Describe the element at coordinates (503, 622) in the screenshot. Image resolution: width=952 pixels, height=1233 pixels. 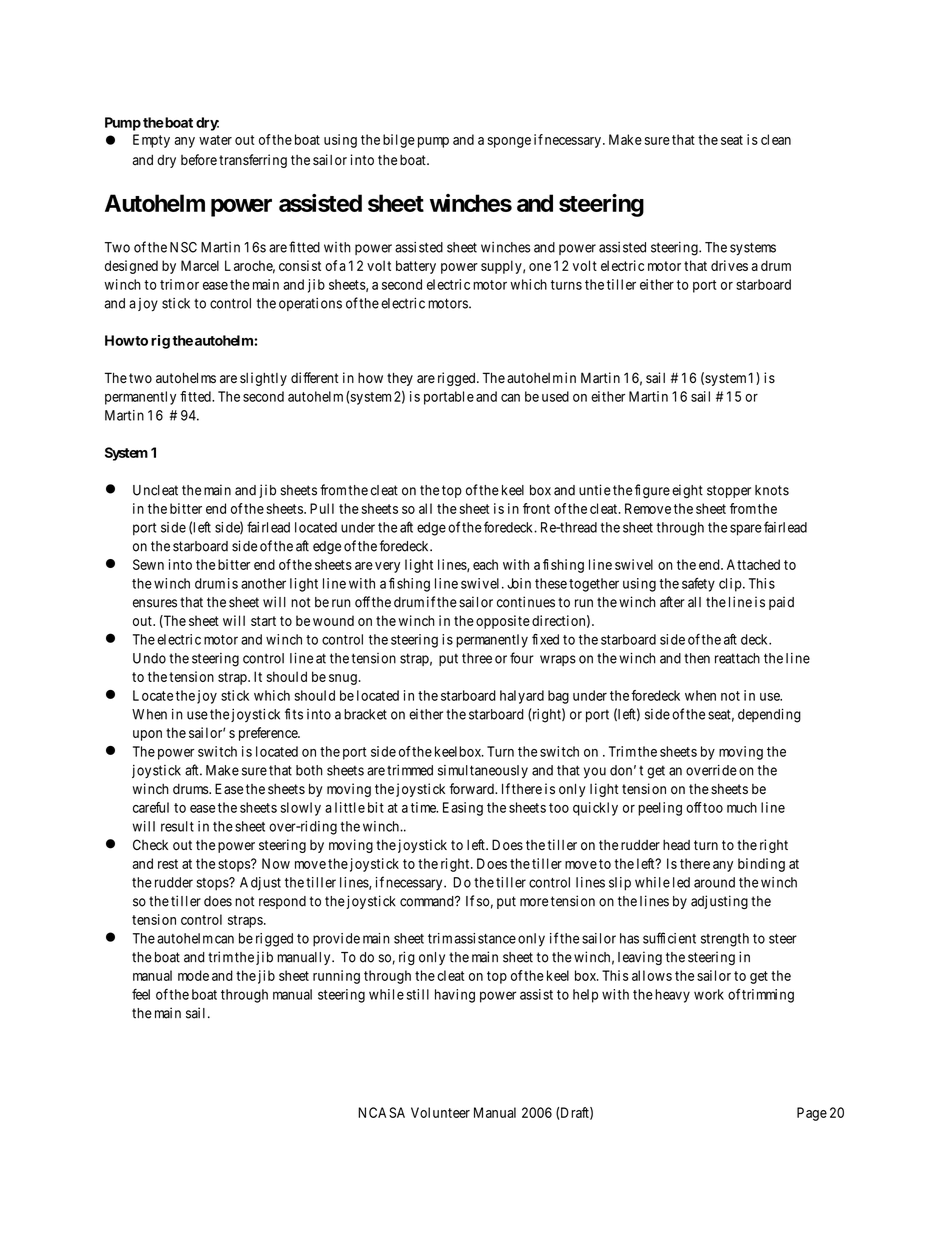
I see `opposite` at that location.
